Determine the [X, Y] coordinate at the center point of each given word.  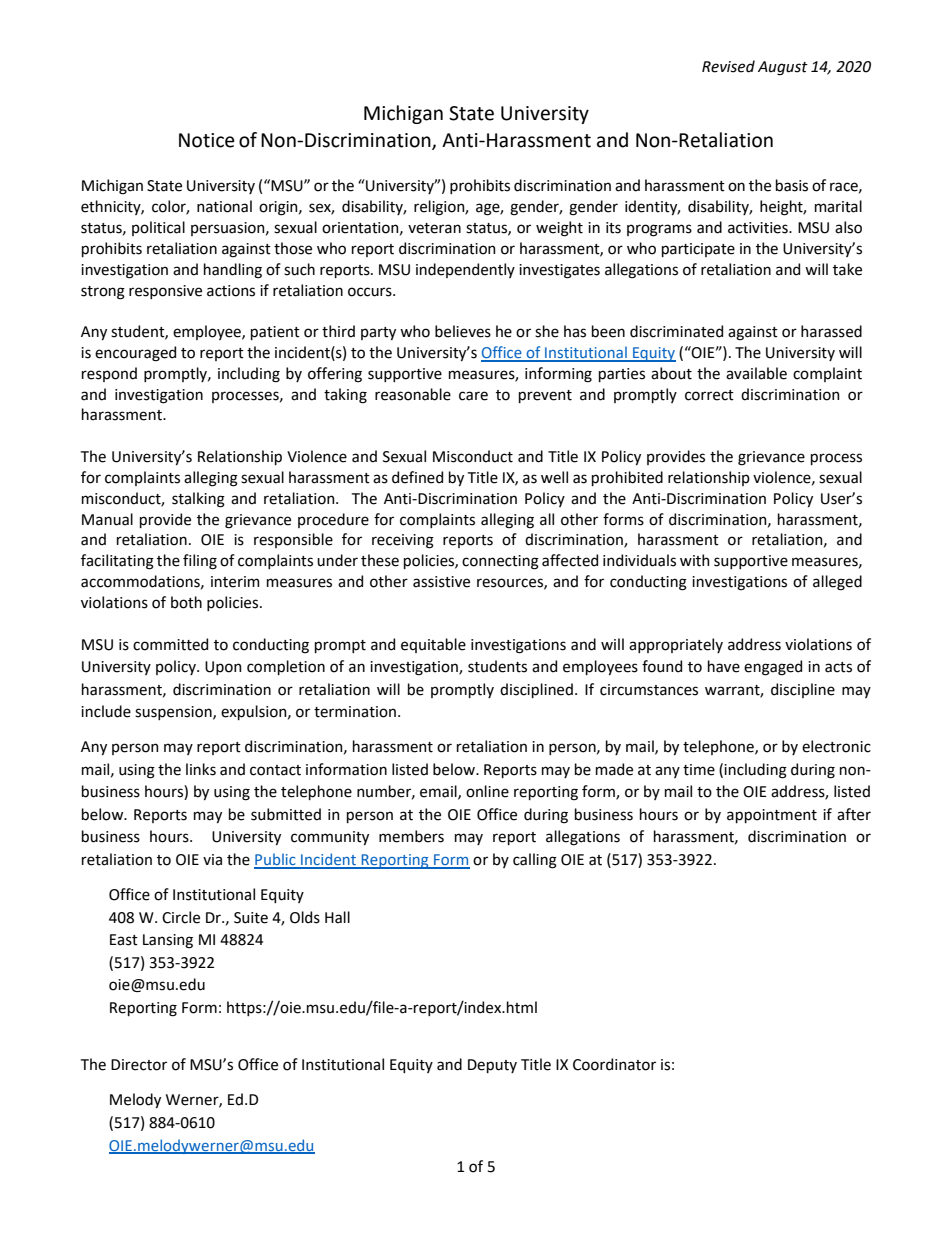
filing [200, 562]
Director [139, 1065]
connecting [500, 562]
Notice [207, 140]
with [695, 560]
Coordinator [614, 1064]
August [783, 68]
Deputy [492, 1066]
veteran [434, 228]
